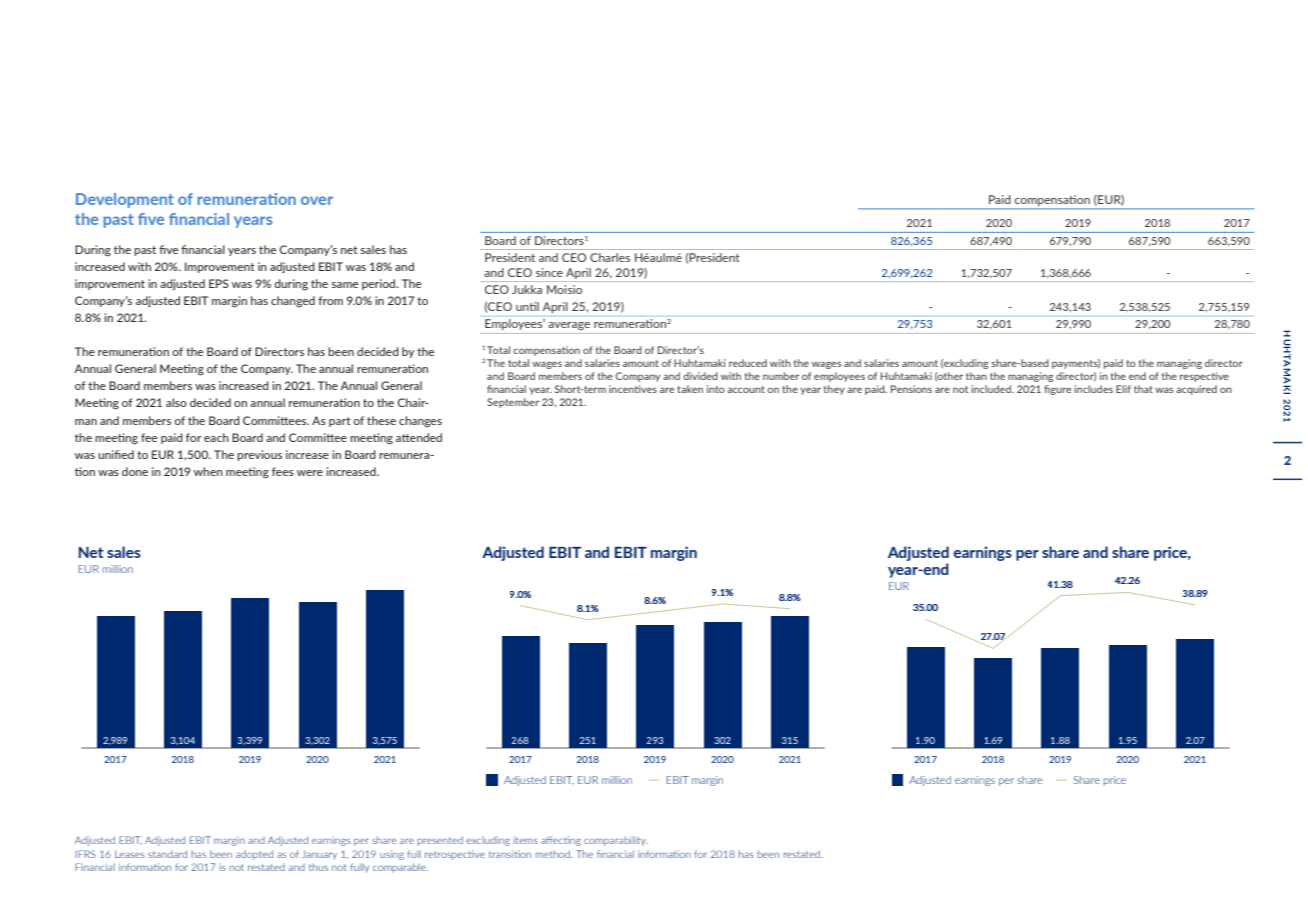 The image size is (1308, 924). Describe the element at coordinates (616, 841) in the document. I see `comparability` at that location.
